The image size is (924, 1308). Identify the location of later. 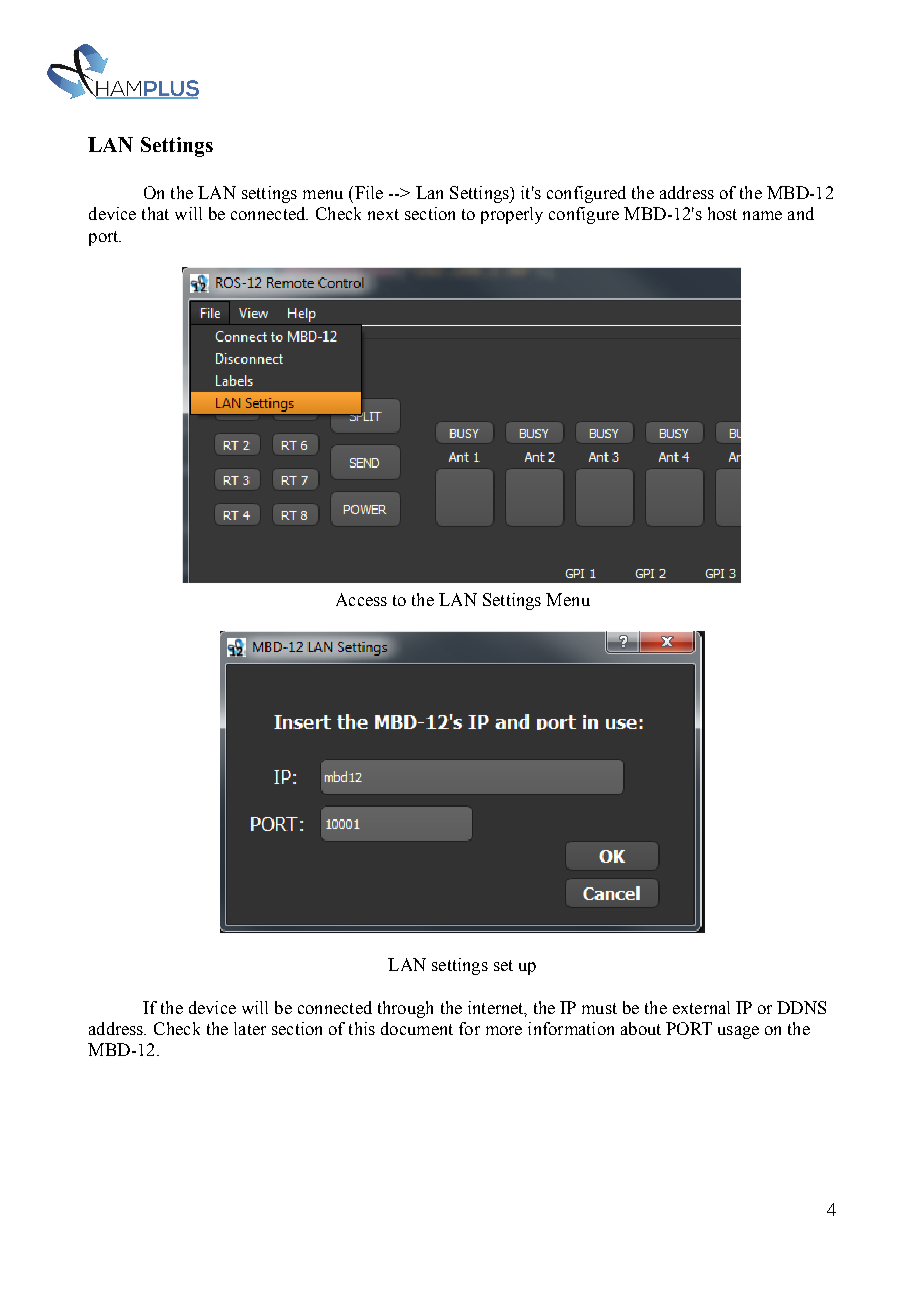
(250, 1028).
